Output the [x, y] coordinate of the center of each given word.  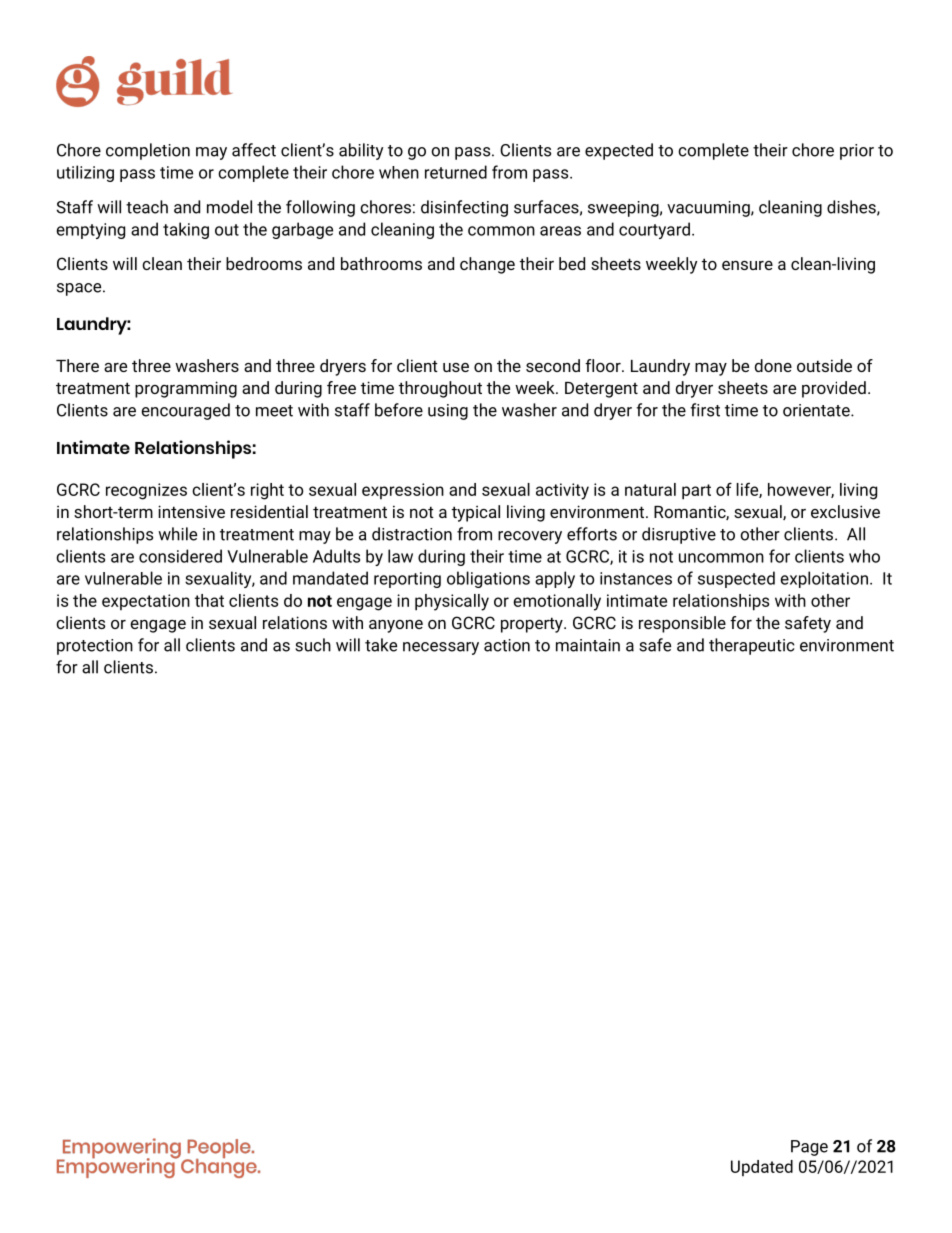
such [313, 645]
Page [809, 1148]
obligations [488, 579]
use [456, 367]
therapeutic [751, 646]
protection [95, 647]
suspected [736, 579]
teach [147, 207]
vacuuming [709, 209]
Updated [762, 1168]
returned [456, 172]
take [381, 645]
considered [180, 556]
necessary [441, 648]
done [773, 365]
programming [186, 389]
